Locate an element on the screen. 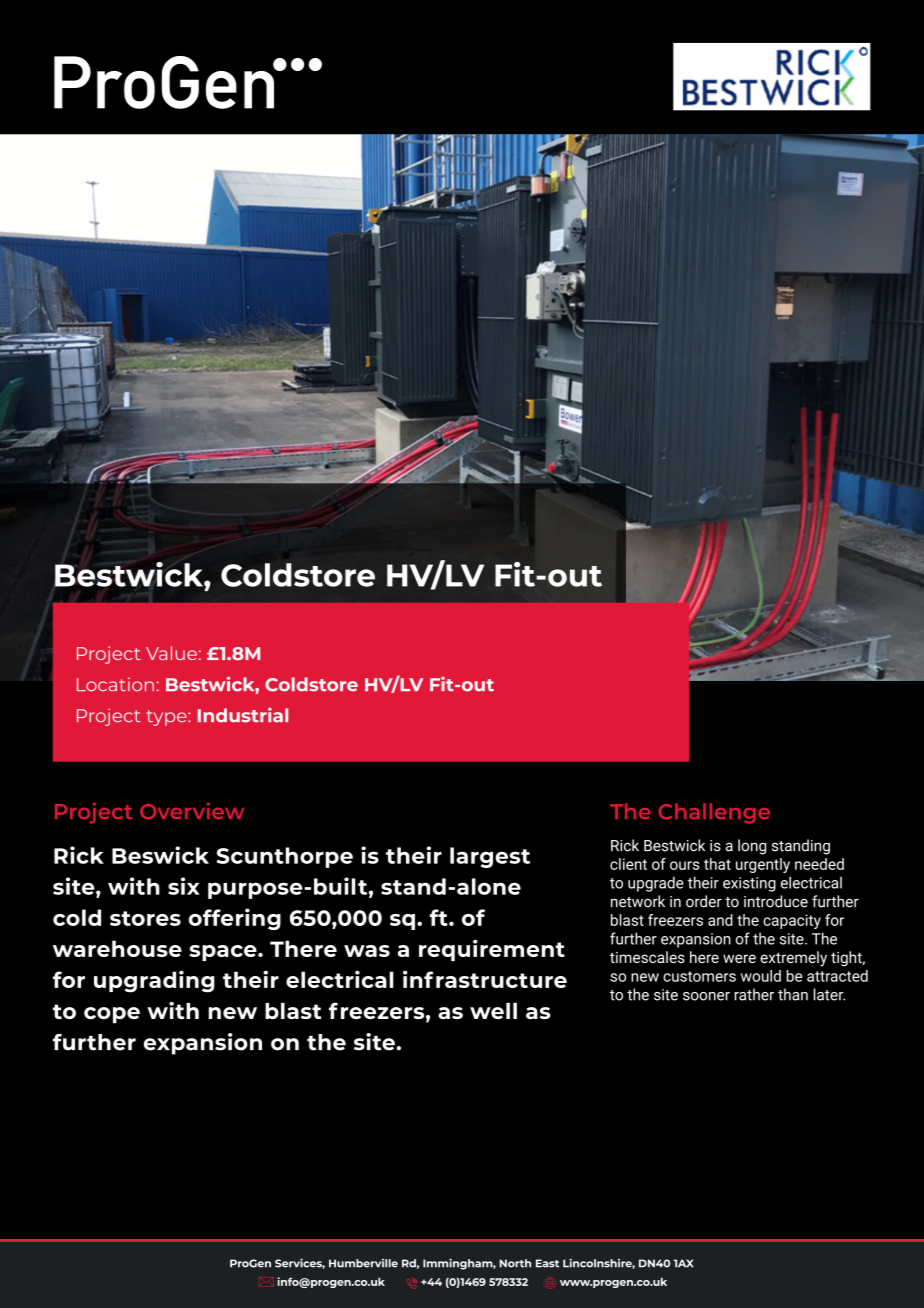  six is located at coordinates (184, 886).
